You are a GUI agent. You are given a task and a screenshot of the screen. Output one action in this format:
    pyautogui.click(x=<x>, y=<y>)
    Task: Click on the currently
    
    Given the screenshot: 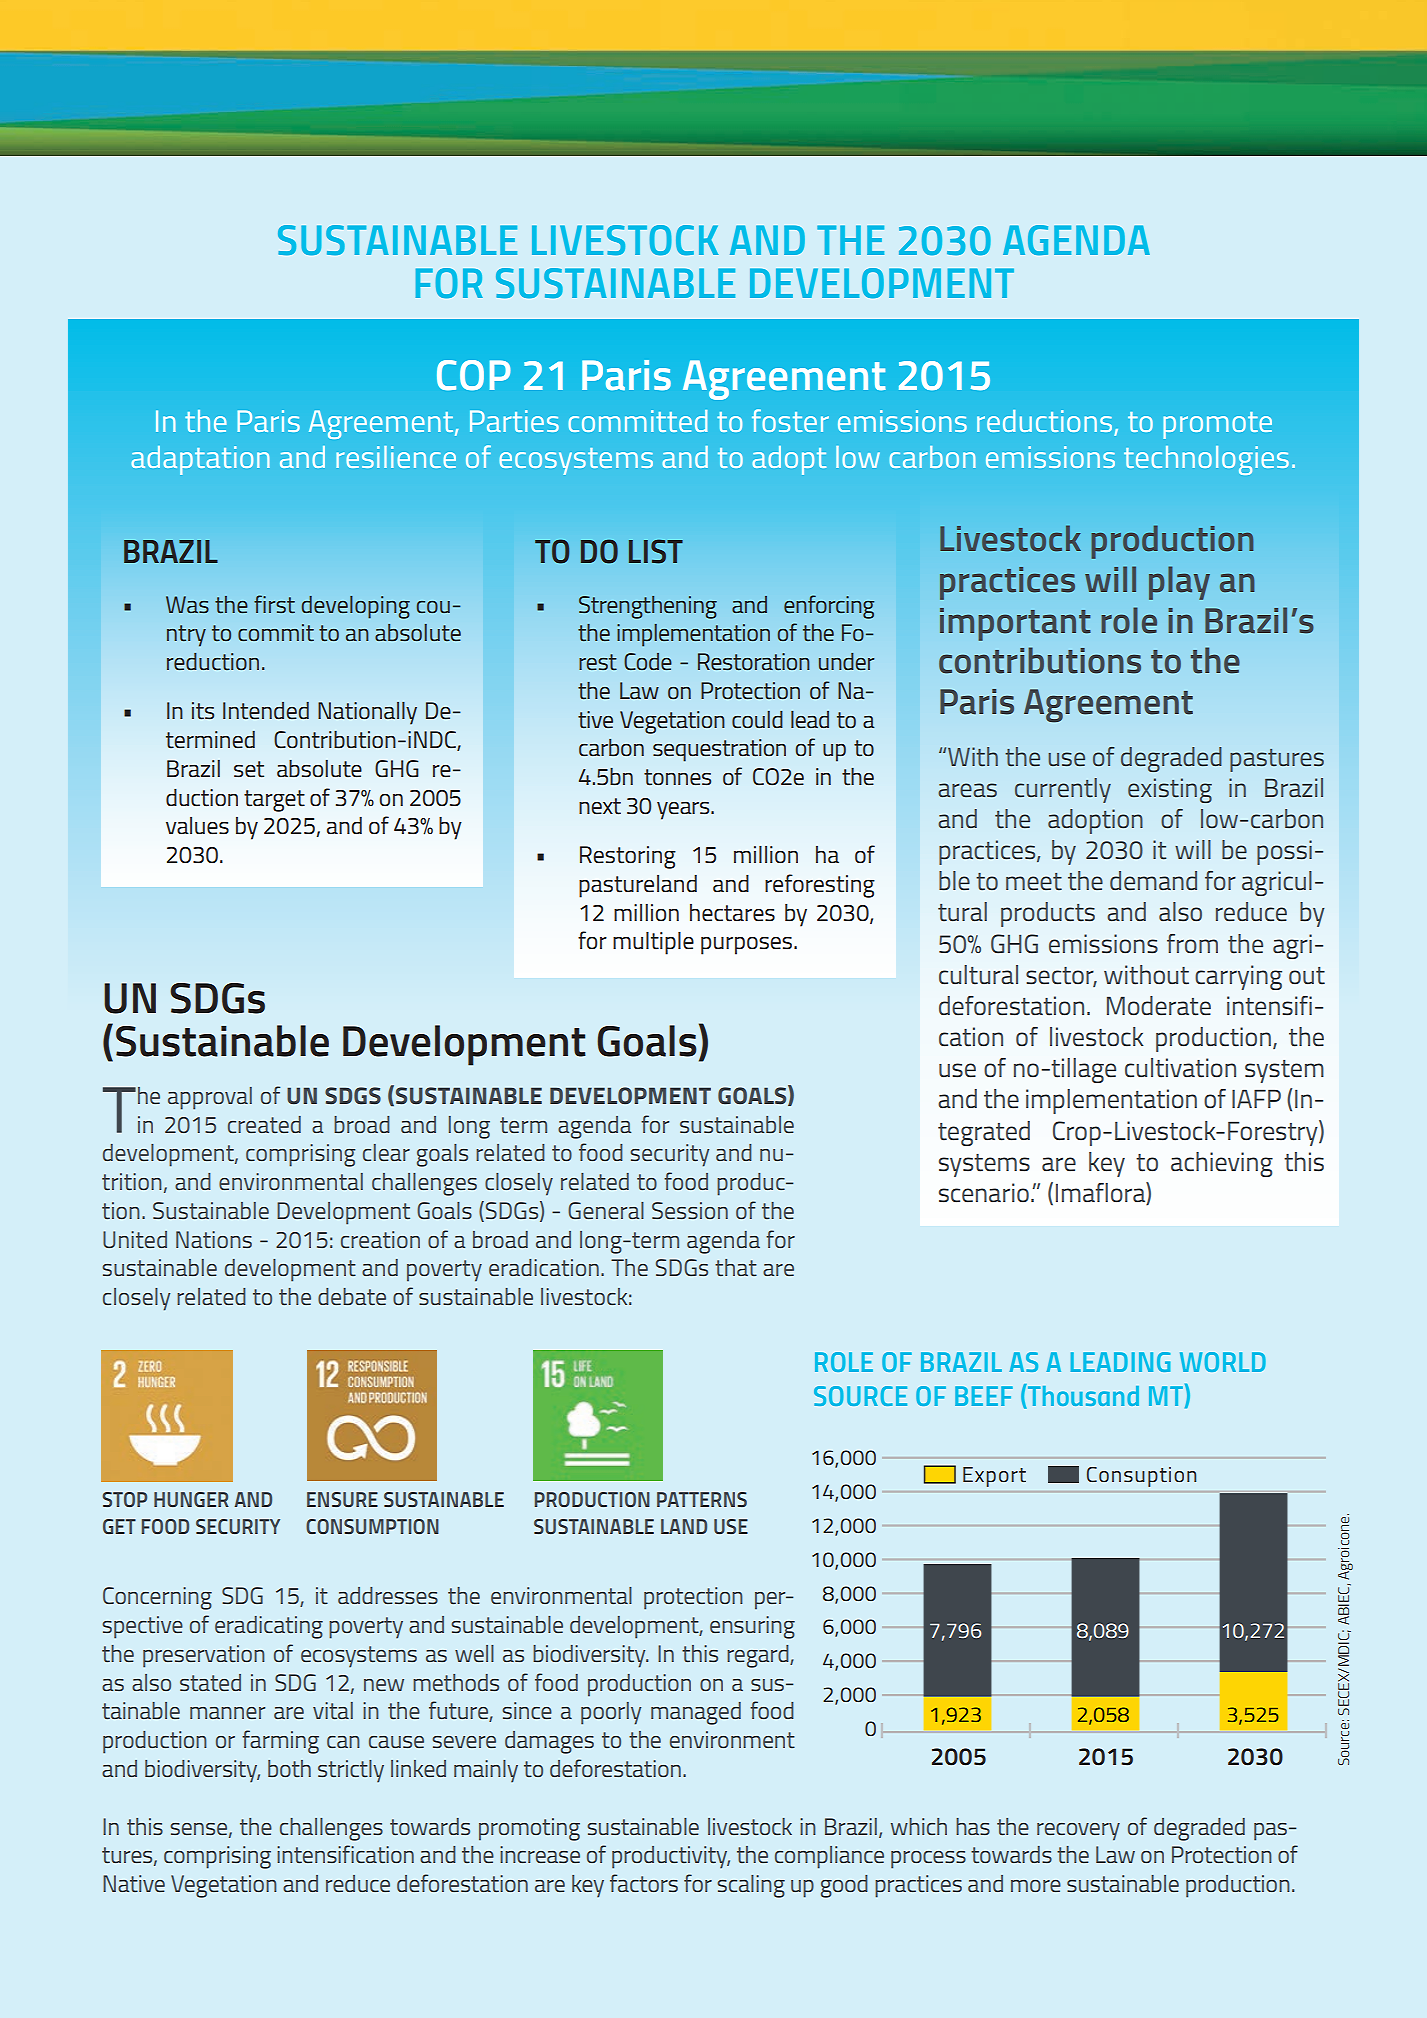 What is the action you would take?
    pyautogui.click(x=1063, y=790)
